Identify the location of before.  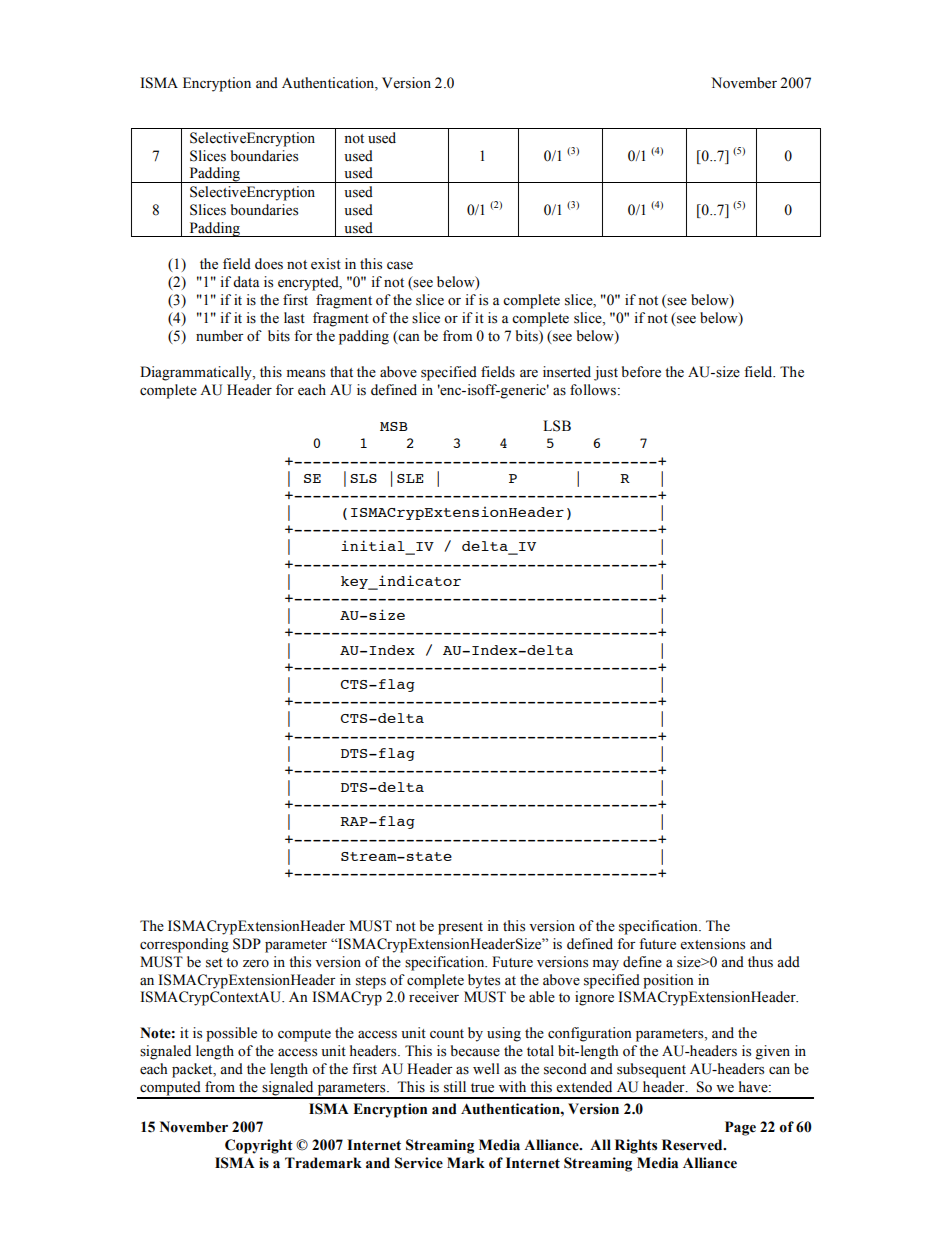
(641, 372).
